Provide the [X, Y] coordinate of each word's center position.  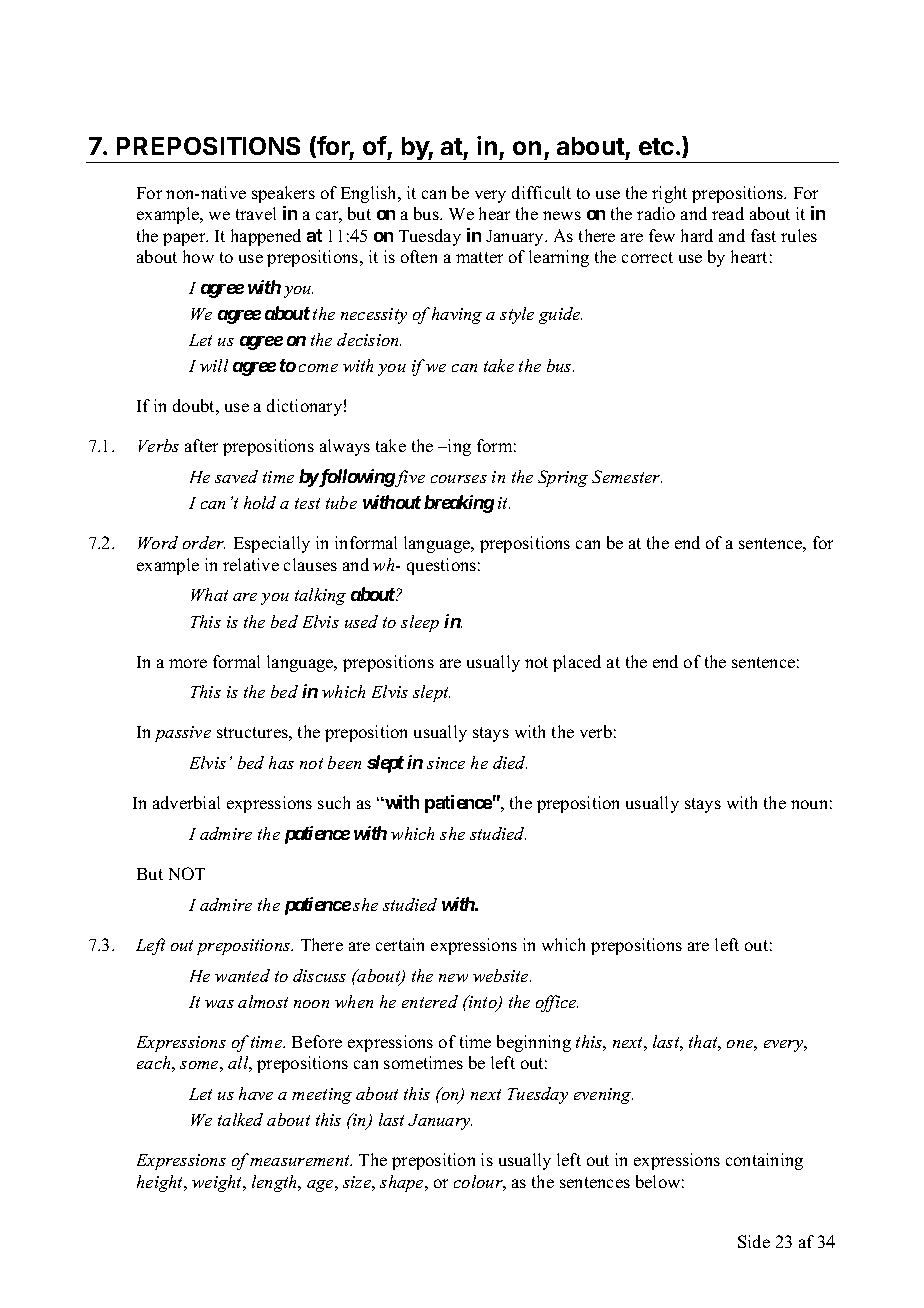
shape [403, 1183]
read [728, 213]
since [446, 763]
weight [218, 1183]
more [188, 663]
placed [577, 663]
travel [256, 213]
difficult [541, 192]
